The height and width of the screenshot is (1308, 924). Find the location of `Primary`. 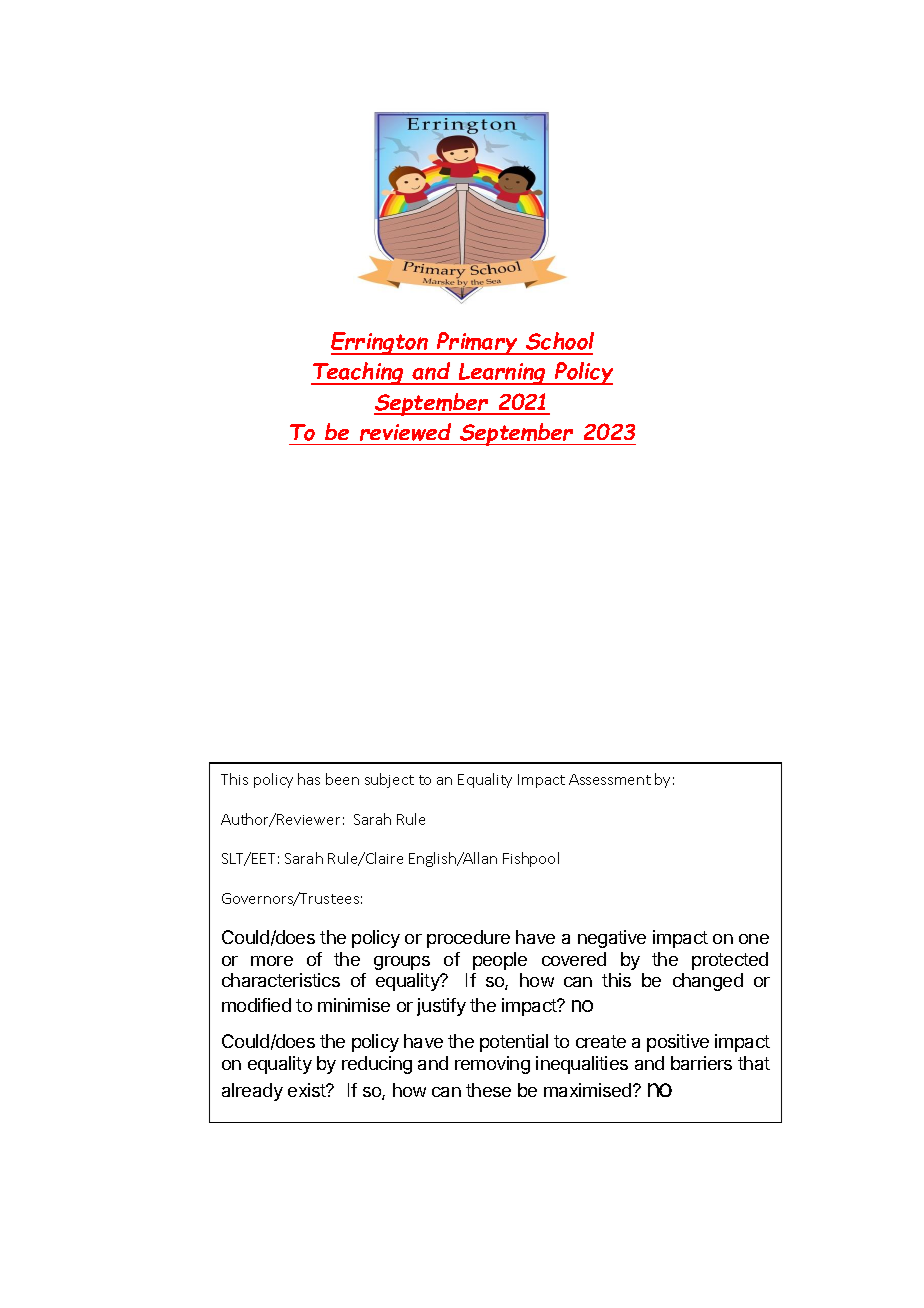

Primary is located at coordinates (477, 343).
